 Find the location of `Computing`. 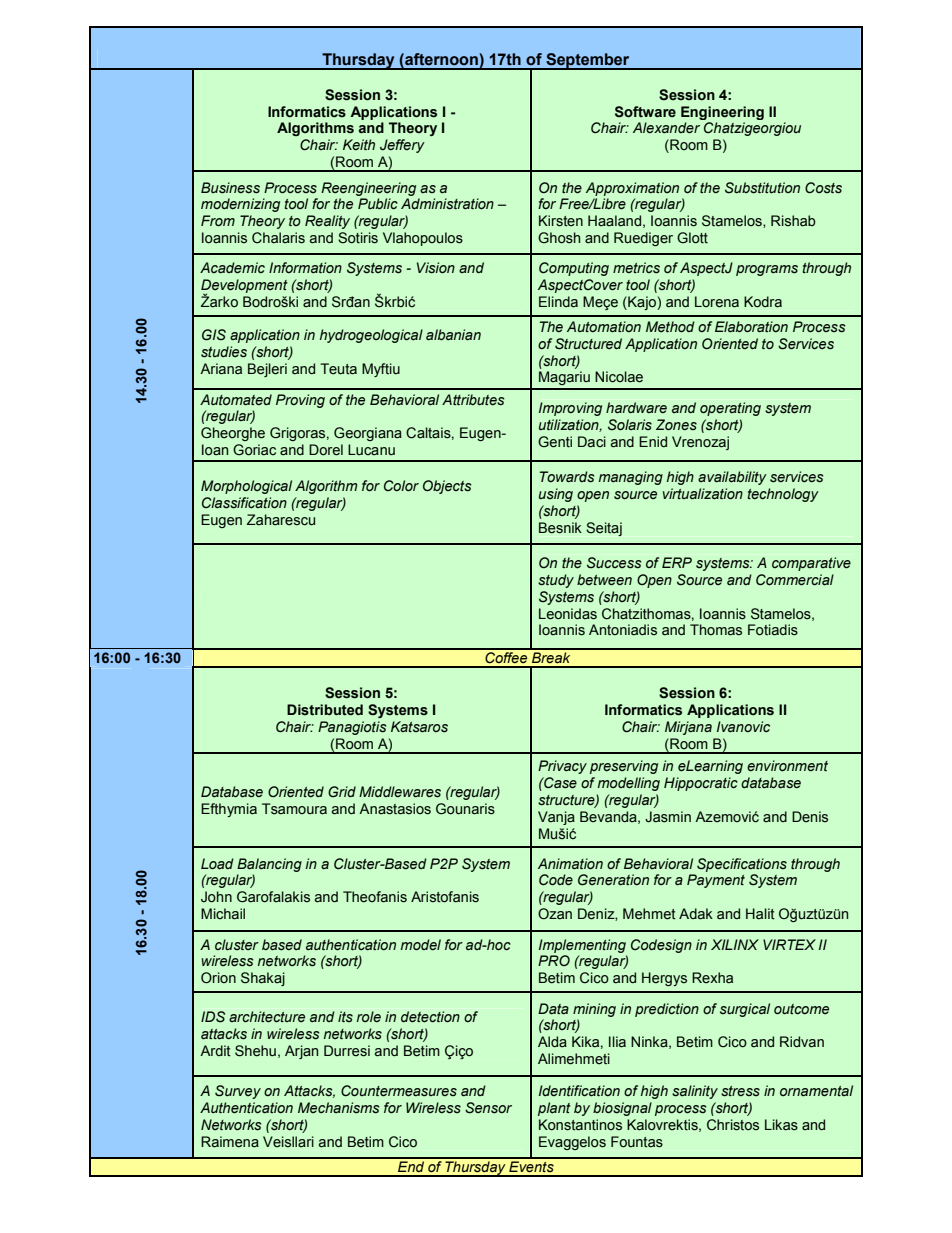

Computing is located at coordinates (574, 269).
